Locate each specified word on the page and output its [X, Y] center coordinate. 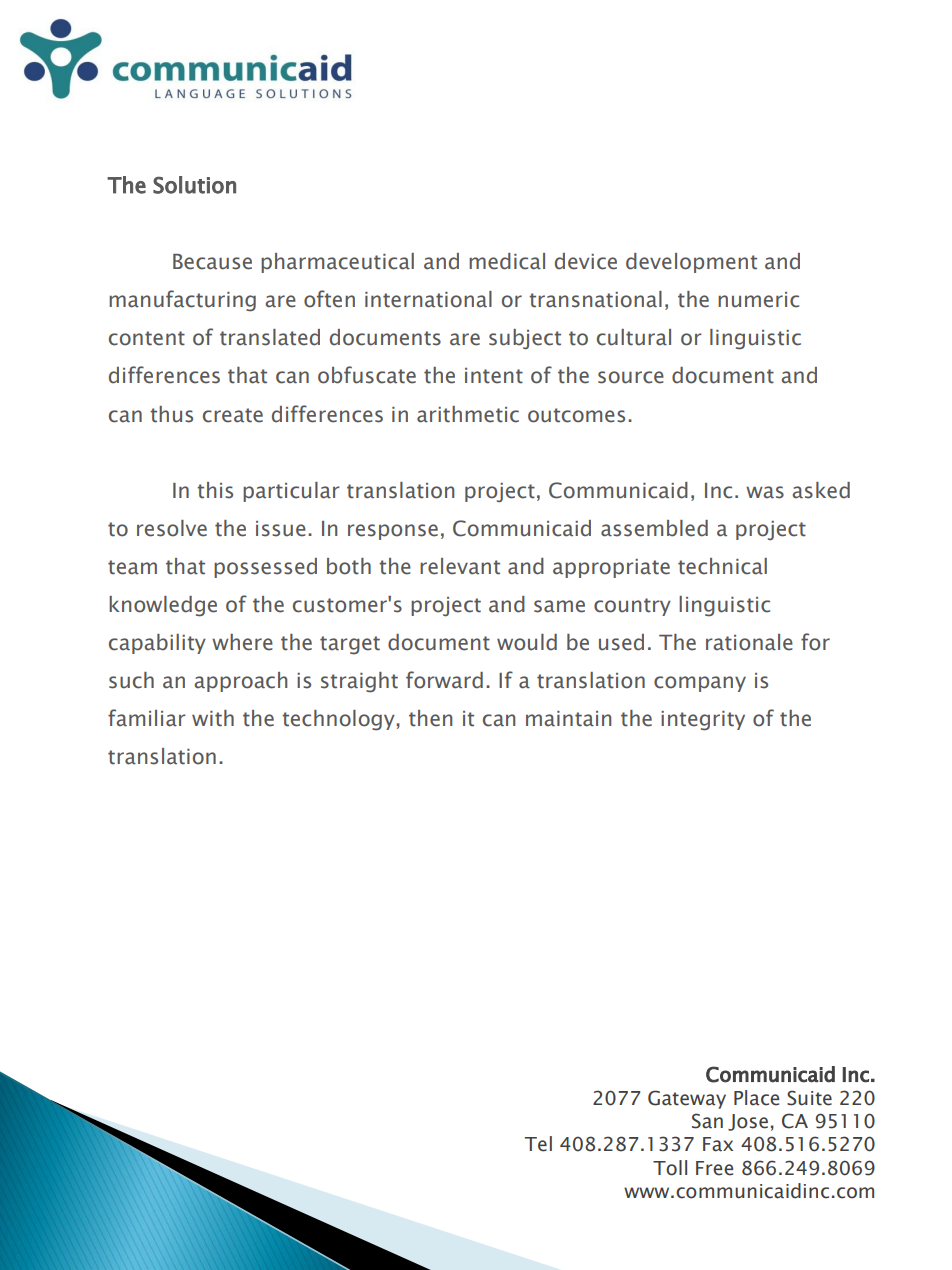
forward [444, 680]
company [700, 684]
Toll [670, 1168]
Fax [718, 1144]
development [691, 263]
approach [240, 682]
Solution [194, 185]
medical [507, 261]
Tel [538, 1144]
